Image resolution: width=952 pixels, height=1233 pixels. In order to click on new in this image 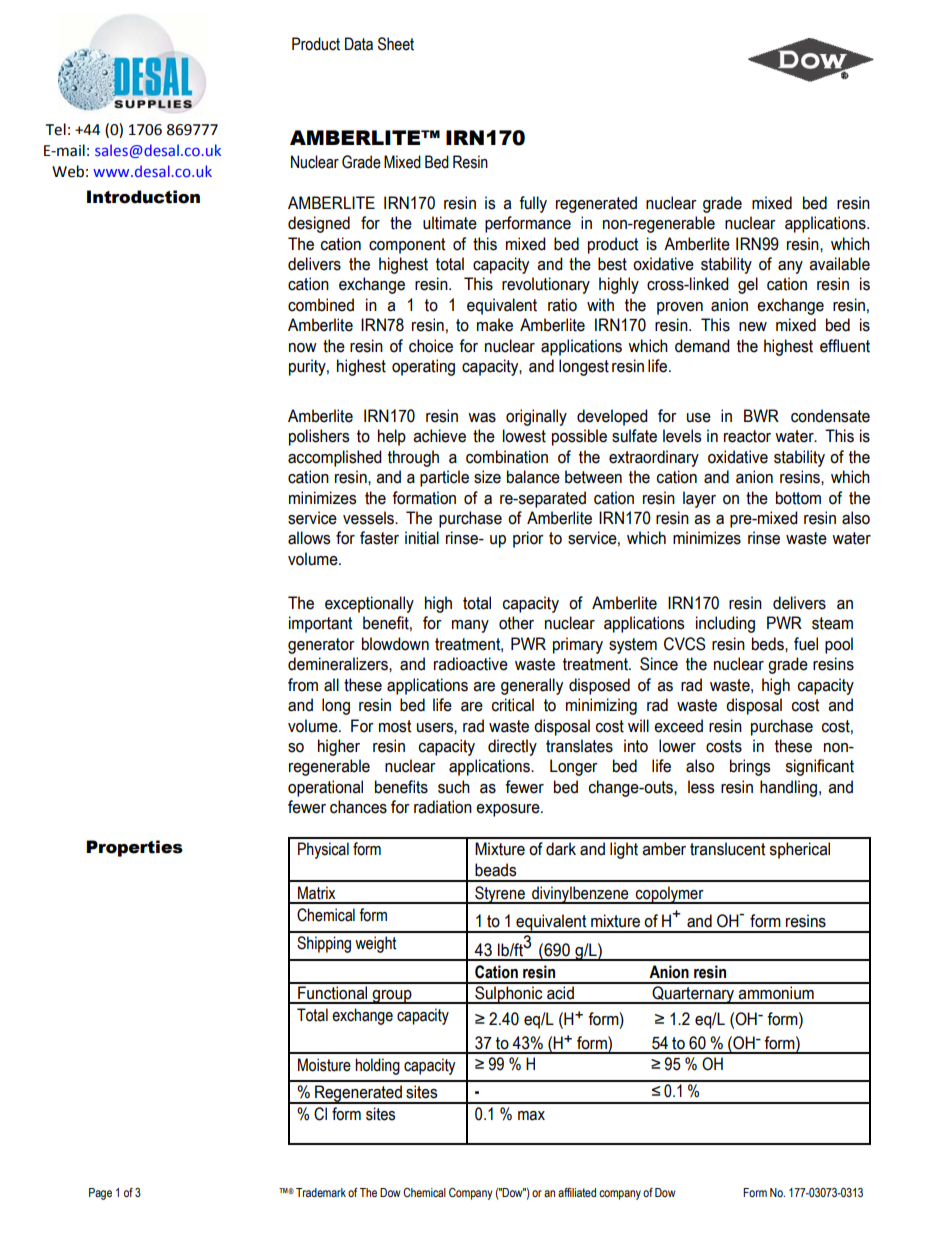, I will do `click(753, 327)`.
